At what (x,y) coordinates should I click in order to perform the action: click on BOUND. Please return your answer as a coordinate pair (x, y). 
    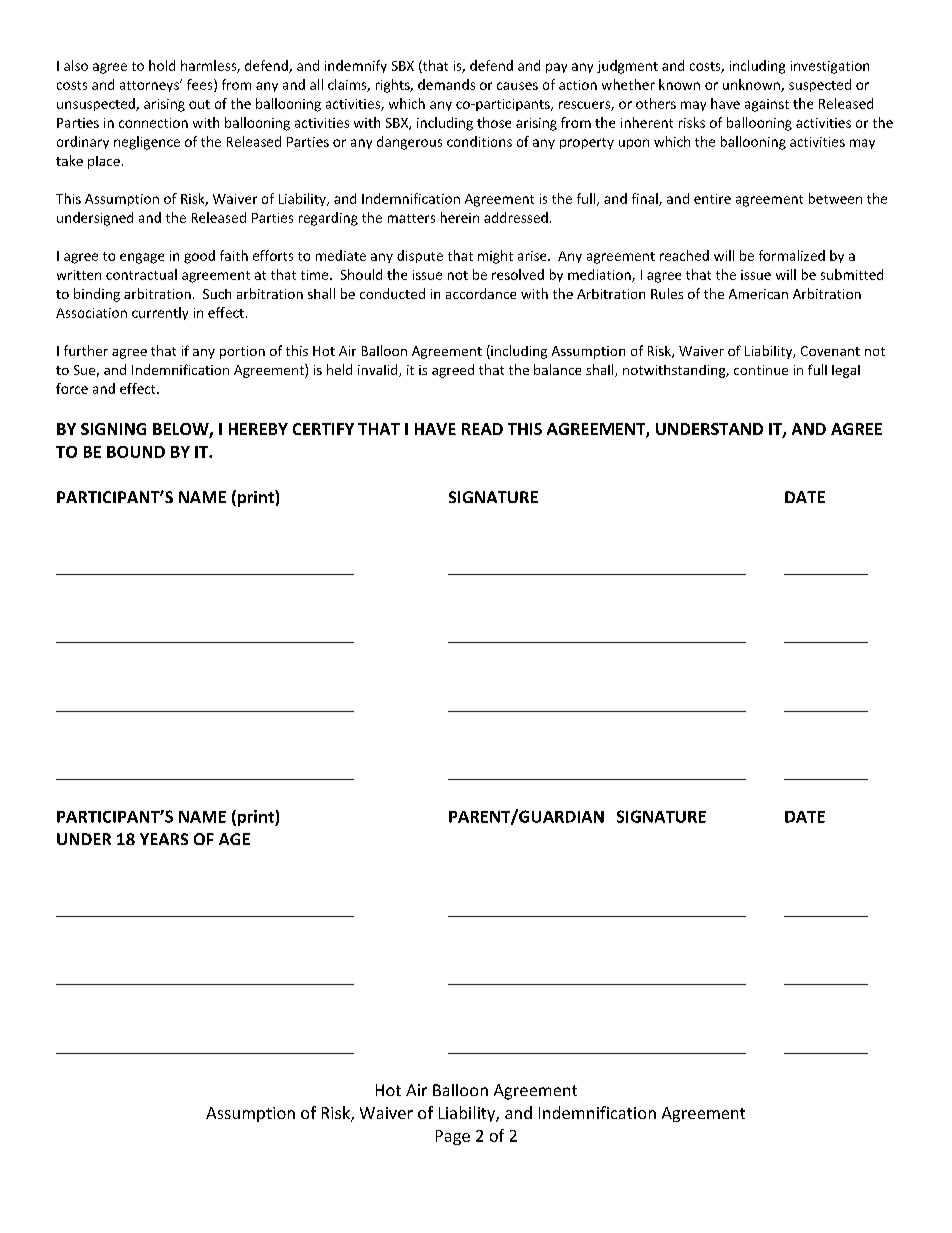
    Looking at the image, I should click on (136, 452).
